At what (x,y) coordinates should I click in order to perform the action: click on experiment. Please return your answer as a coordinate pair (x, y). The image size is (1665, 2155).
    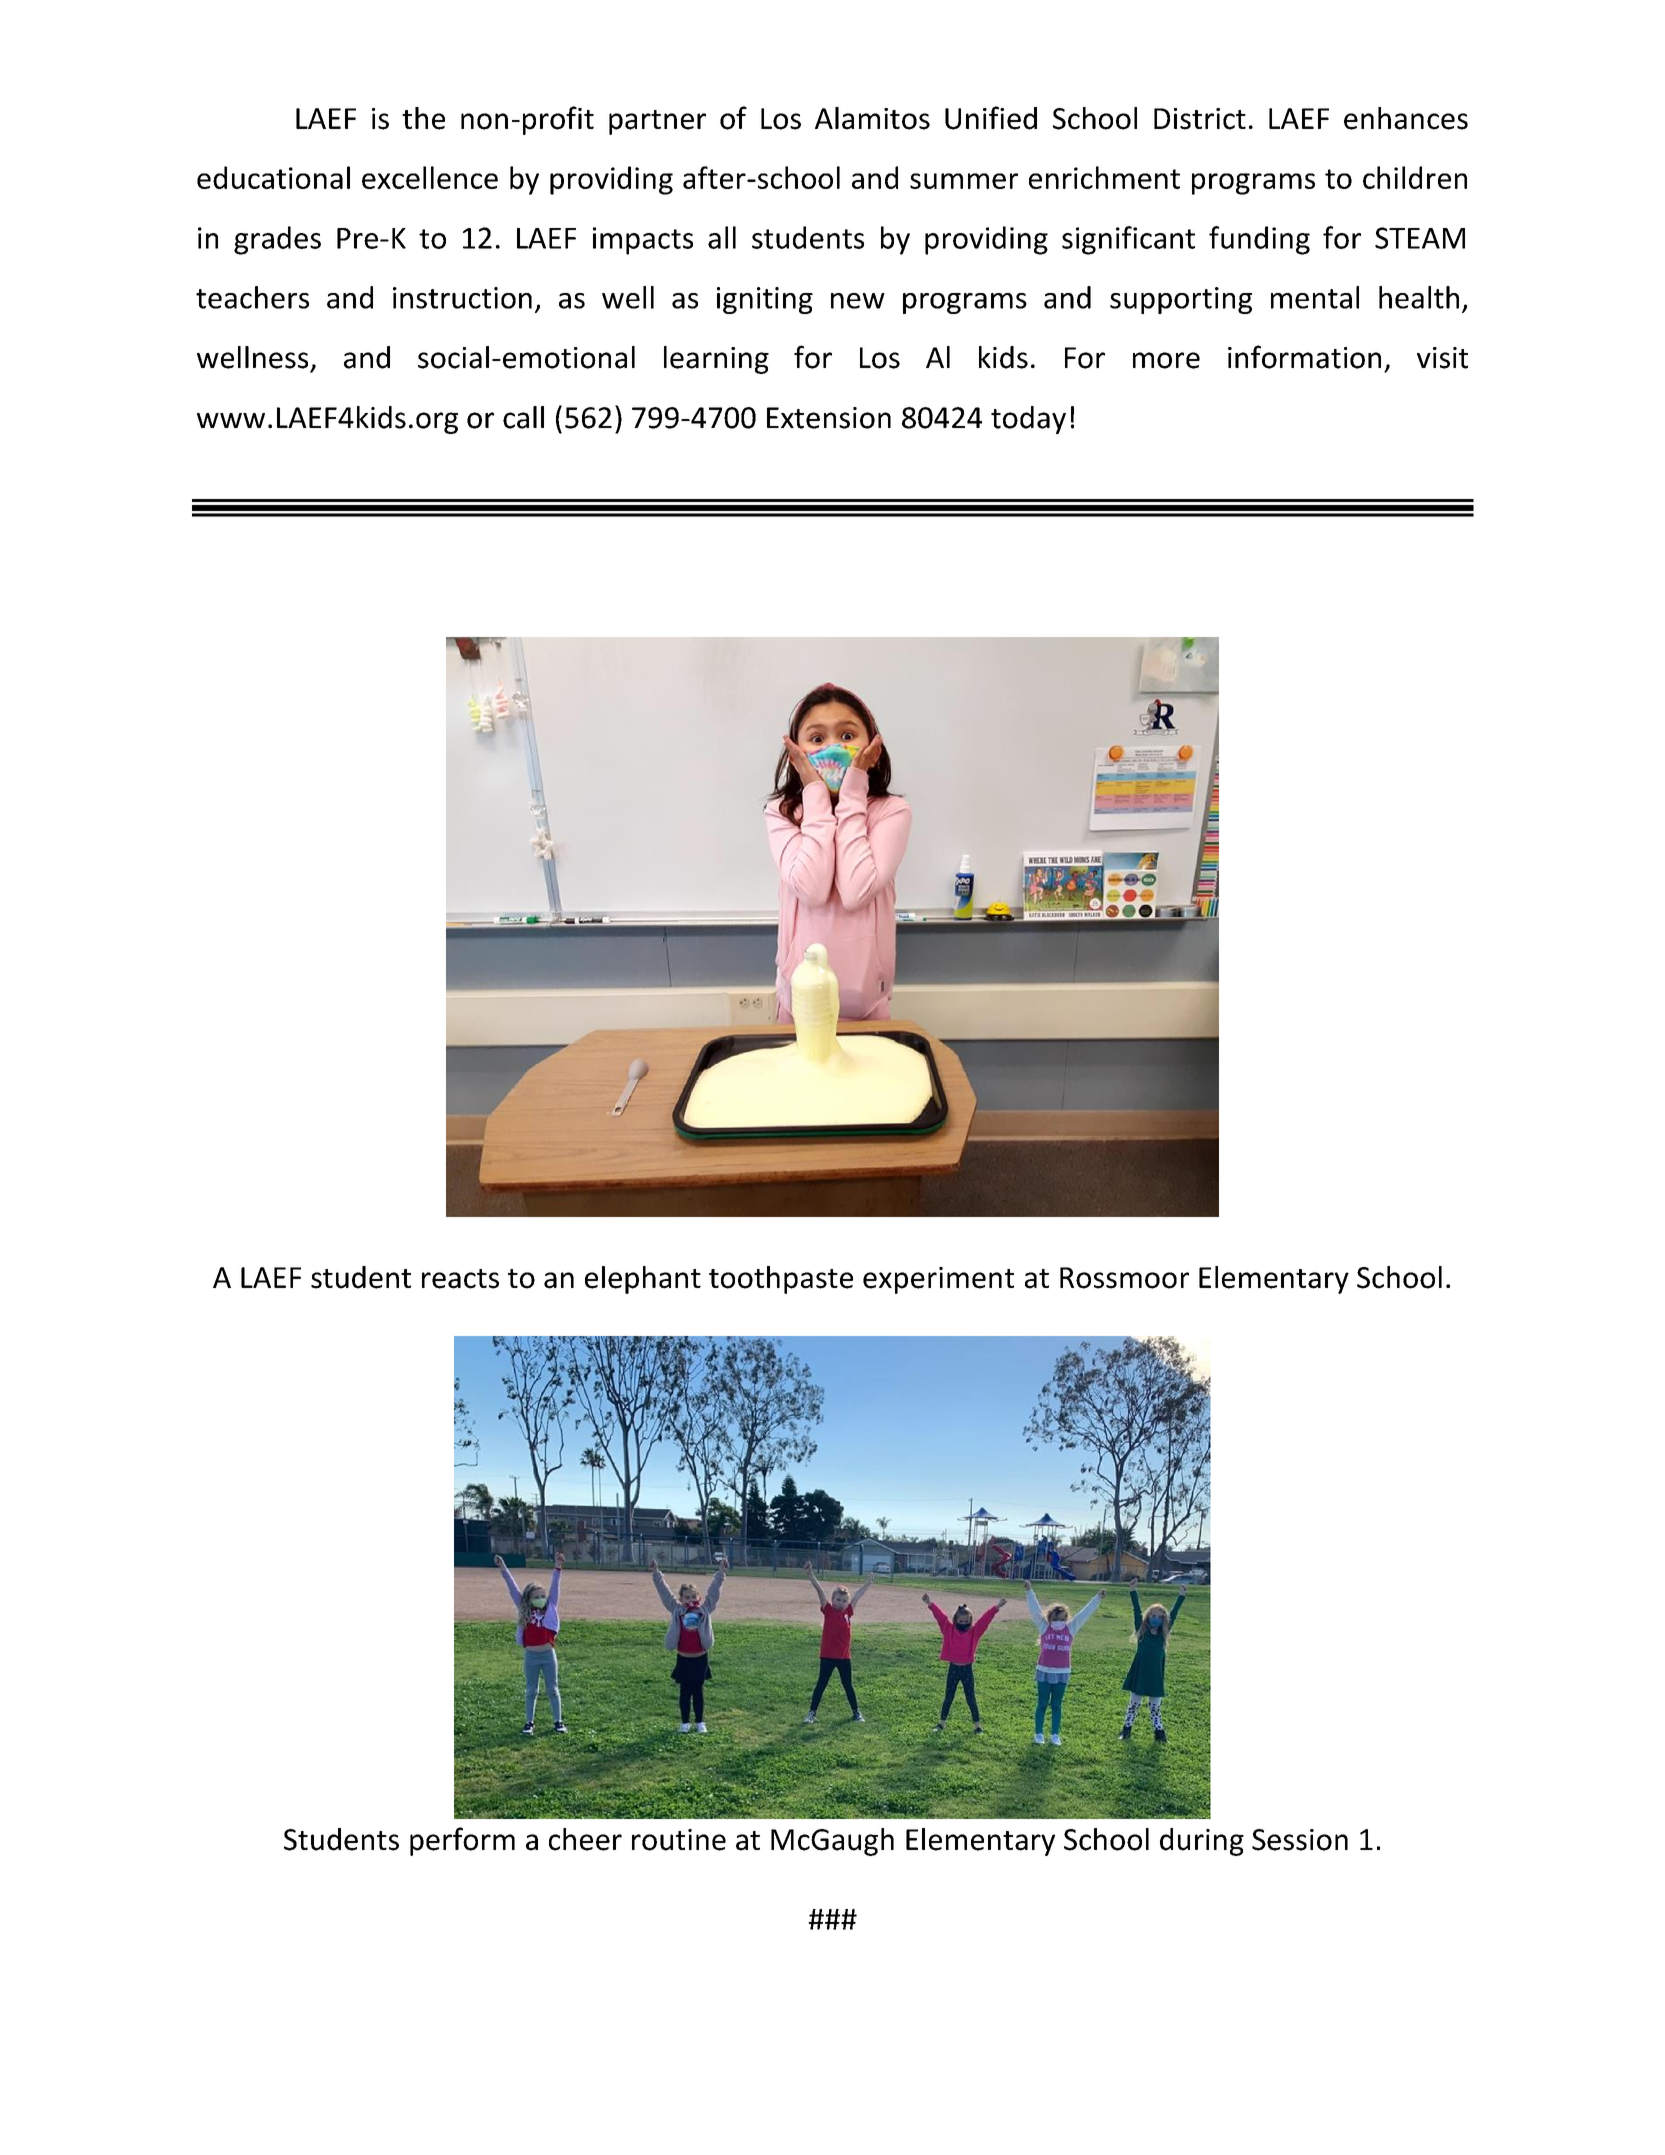
    Looking at the image, I should click on (938, 1280).
